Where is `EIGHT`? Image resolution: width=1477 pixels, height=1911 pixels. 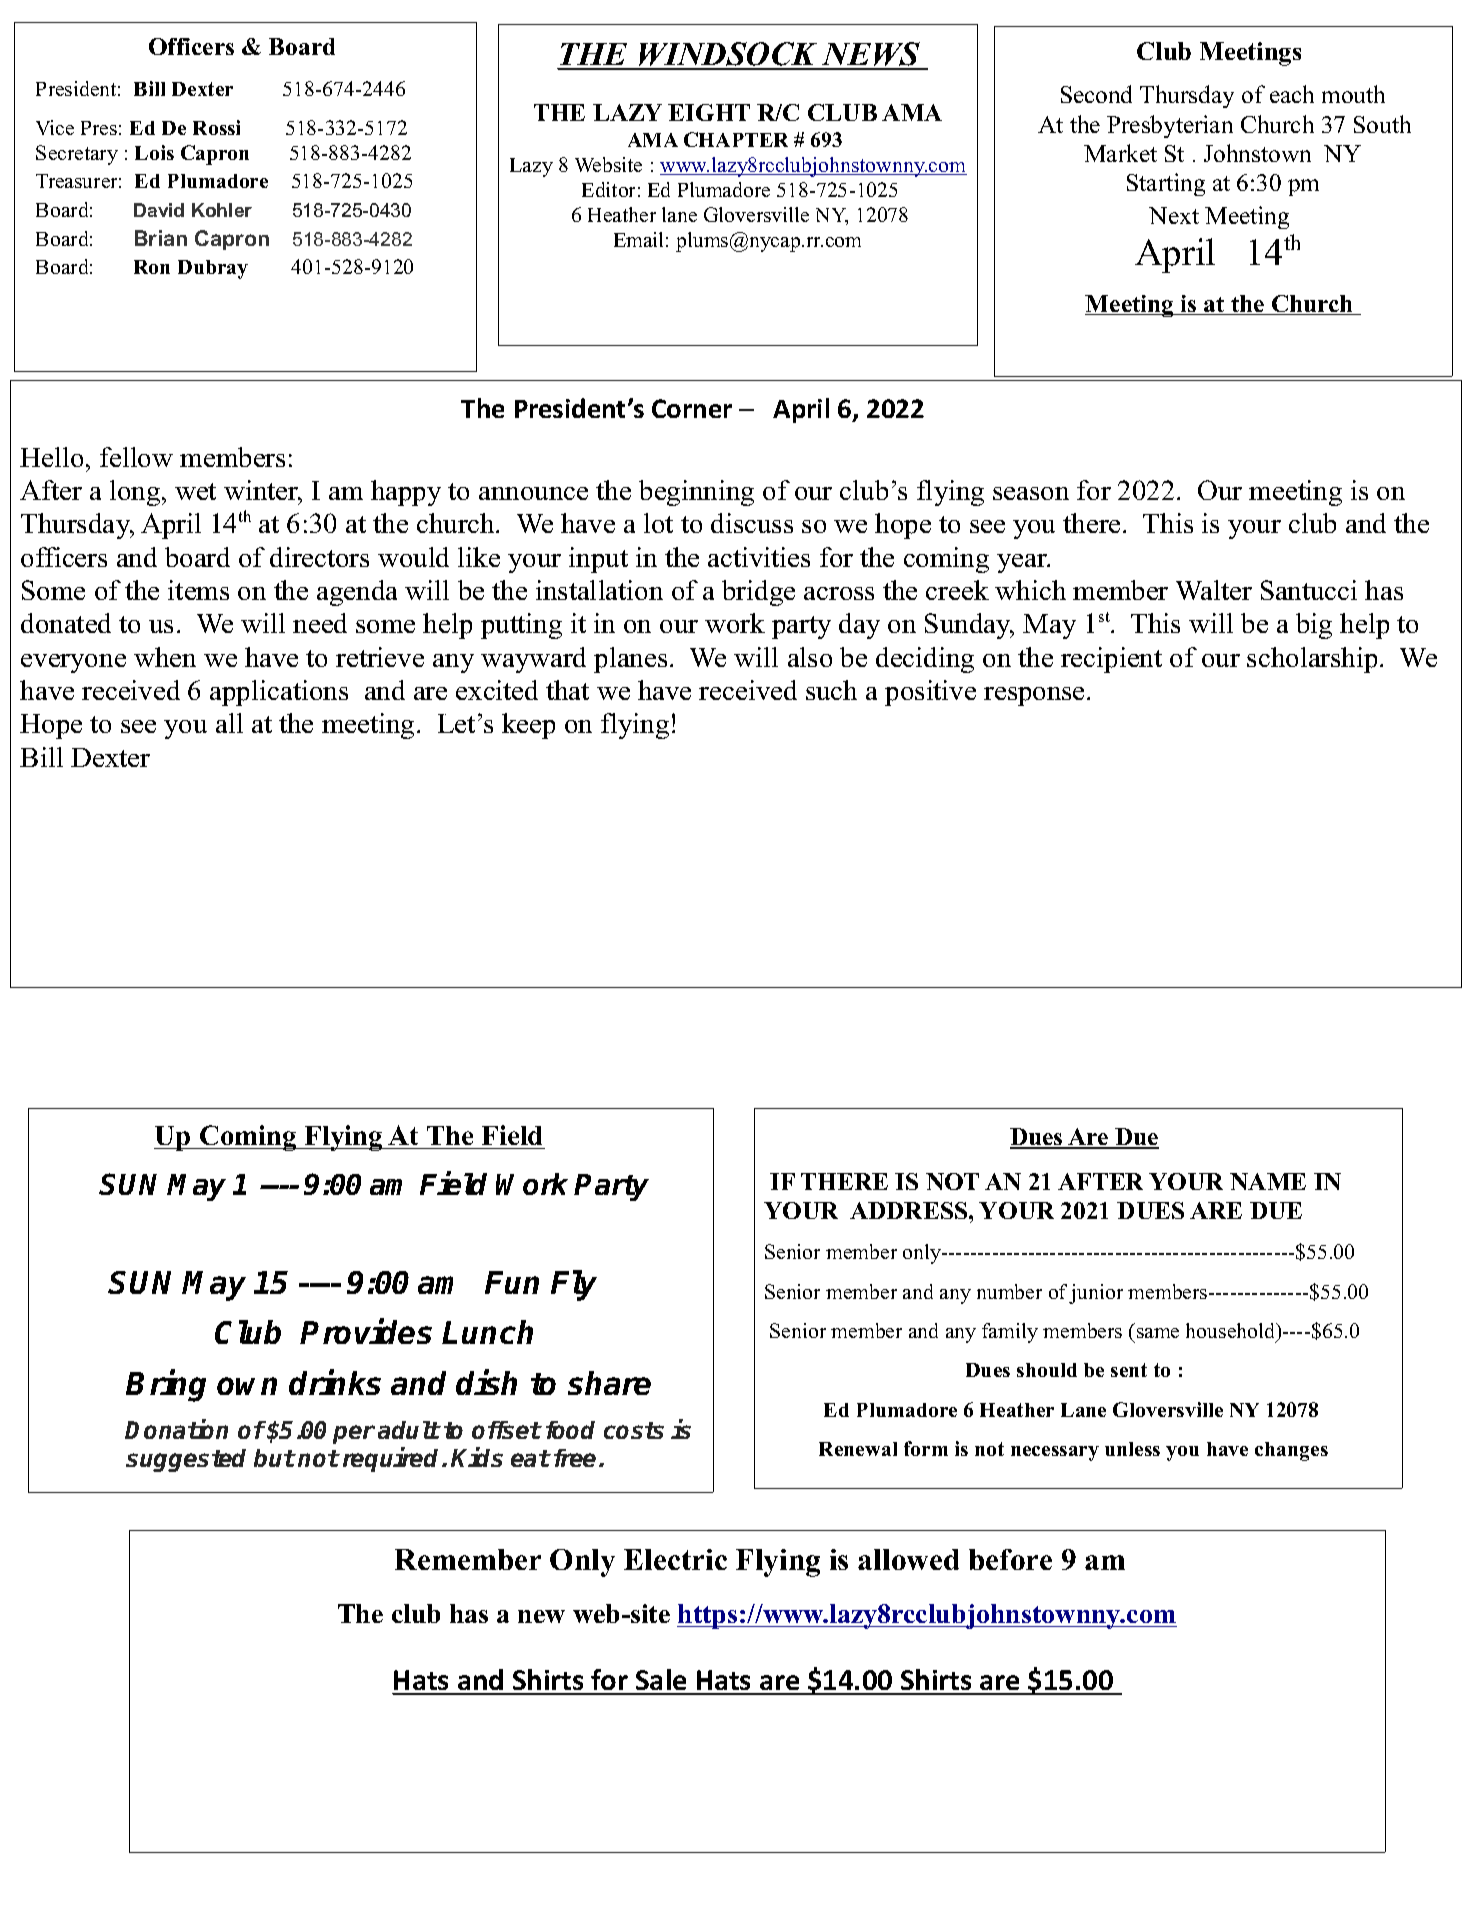 EIGHT is located at coordinates (709, 112).
